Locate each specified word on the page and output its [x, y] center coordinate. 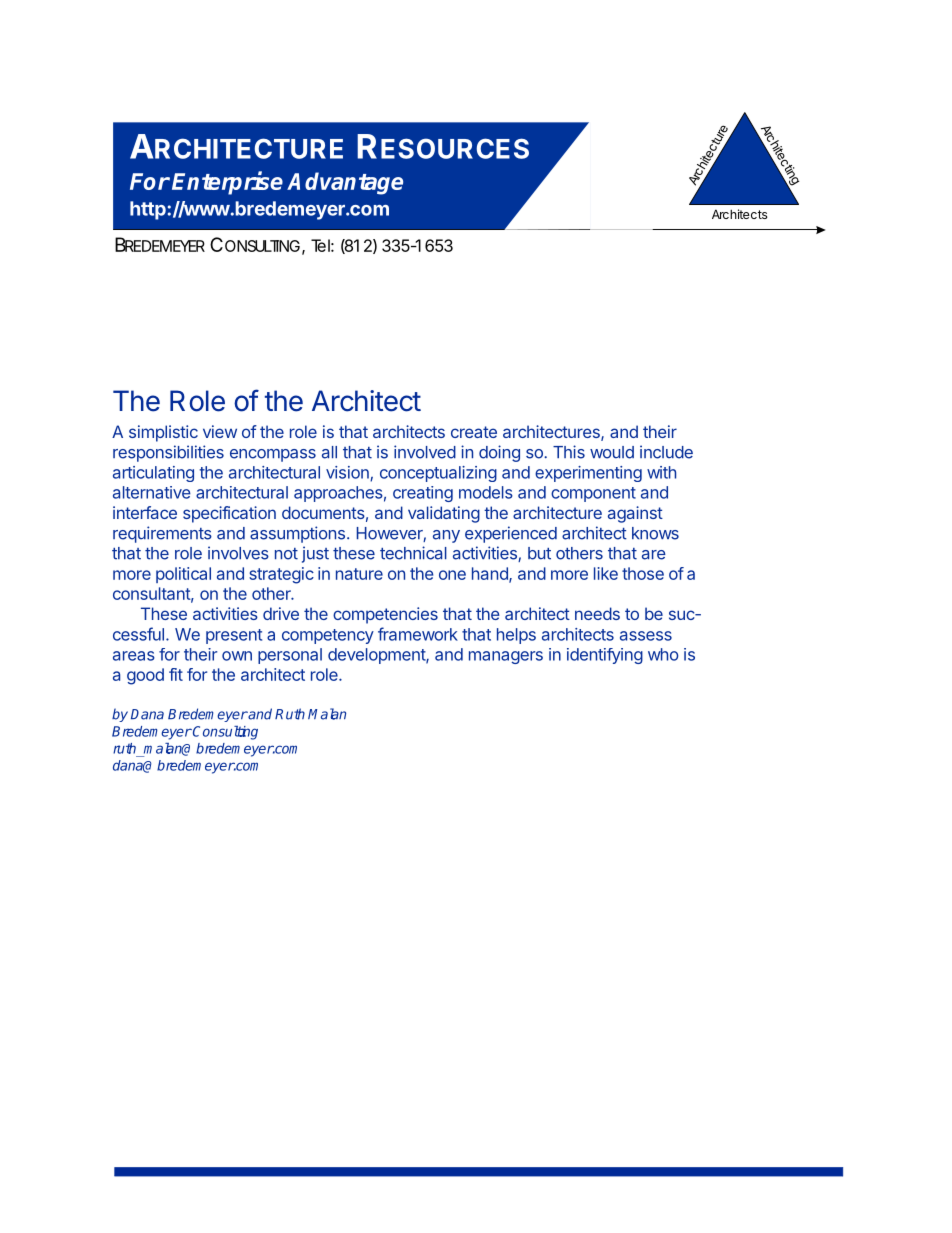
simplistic [163, 433]
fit [176, 674]
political [183, 575]
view [220, 431]
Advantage [345, 183]
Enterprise [227, 183]
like [606, 573]
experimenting [588, 474]
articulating [153, 474]
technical [413, 553]
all [329, 452]
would [612, 452]
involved [425, 452]
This [569, 452]
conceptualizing [438, 474]
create [474, 432]
